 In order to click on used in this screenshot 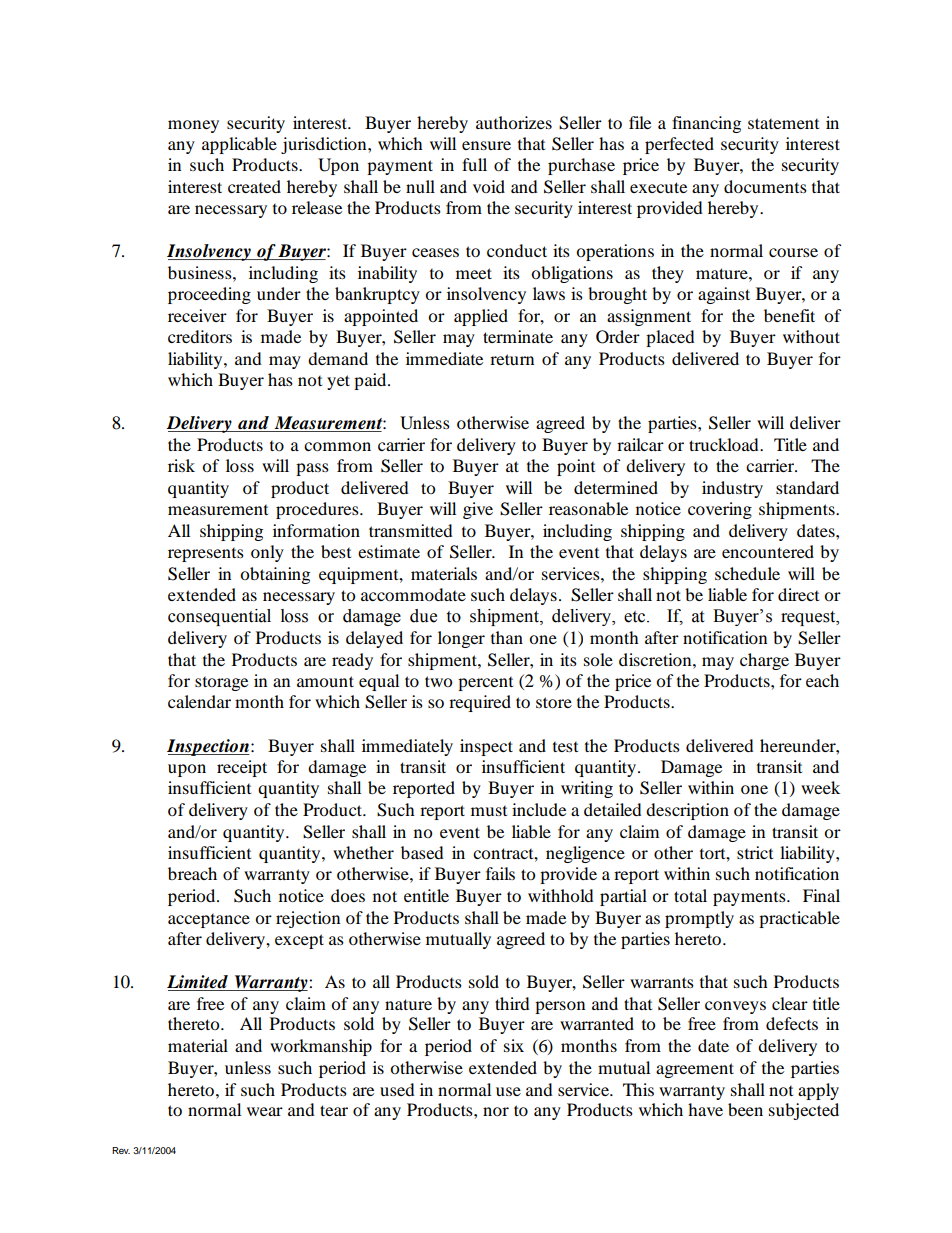, I will do `click(397, 1089)`.
